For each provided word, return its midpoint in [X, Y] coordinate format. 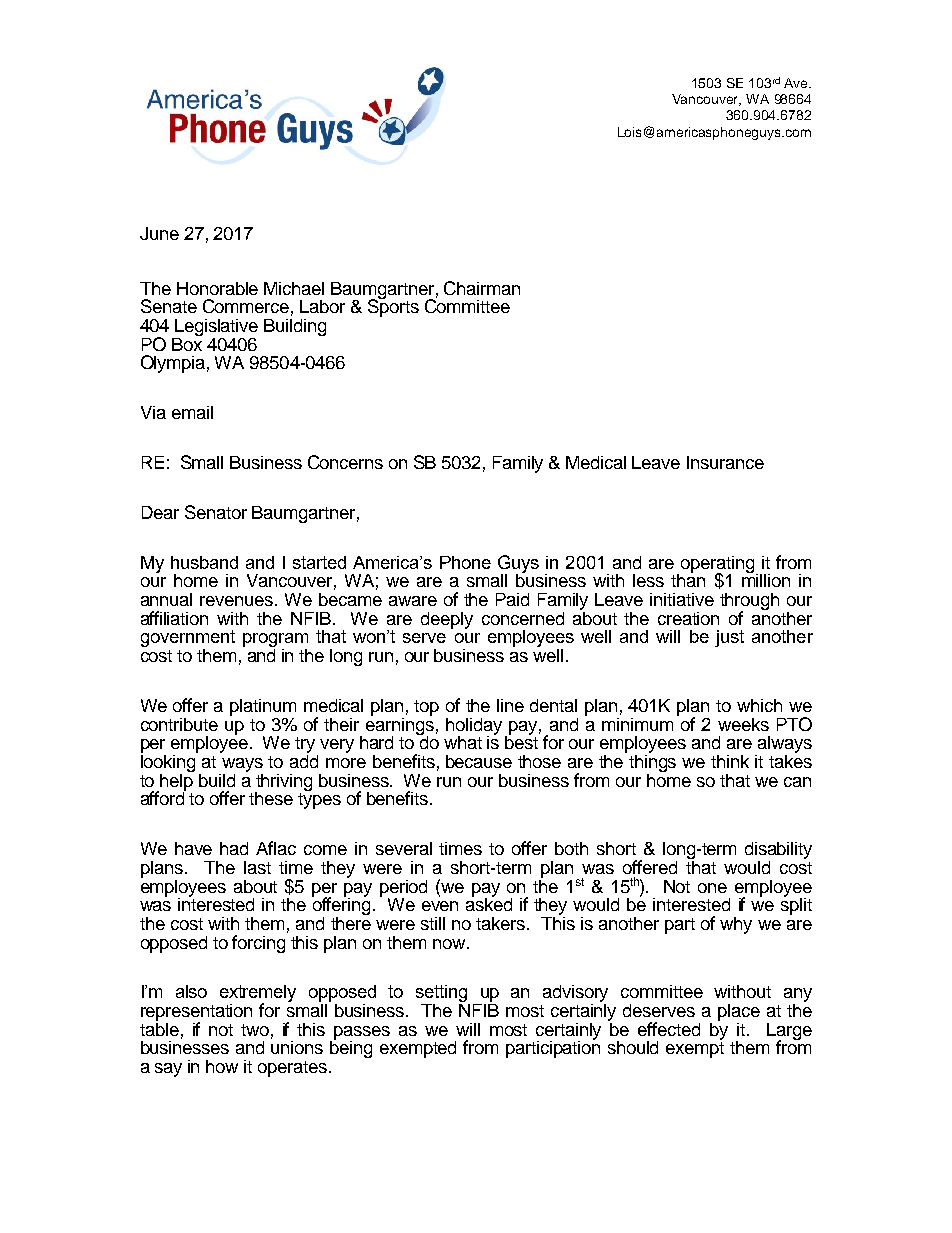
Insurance [725, 462]
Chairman [482, 288]
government [188, 640]
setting [443, 995]
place [739, 1012]
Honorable [217, 288]
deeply [447, 620]
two [255, 1030]
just [729, 638]
